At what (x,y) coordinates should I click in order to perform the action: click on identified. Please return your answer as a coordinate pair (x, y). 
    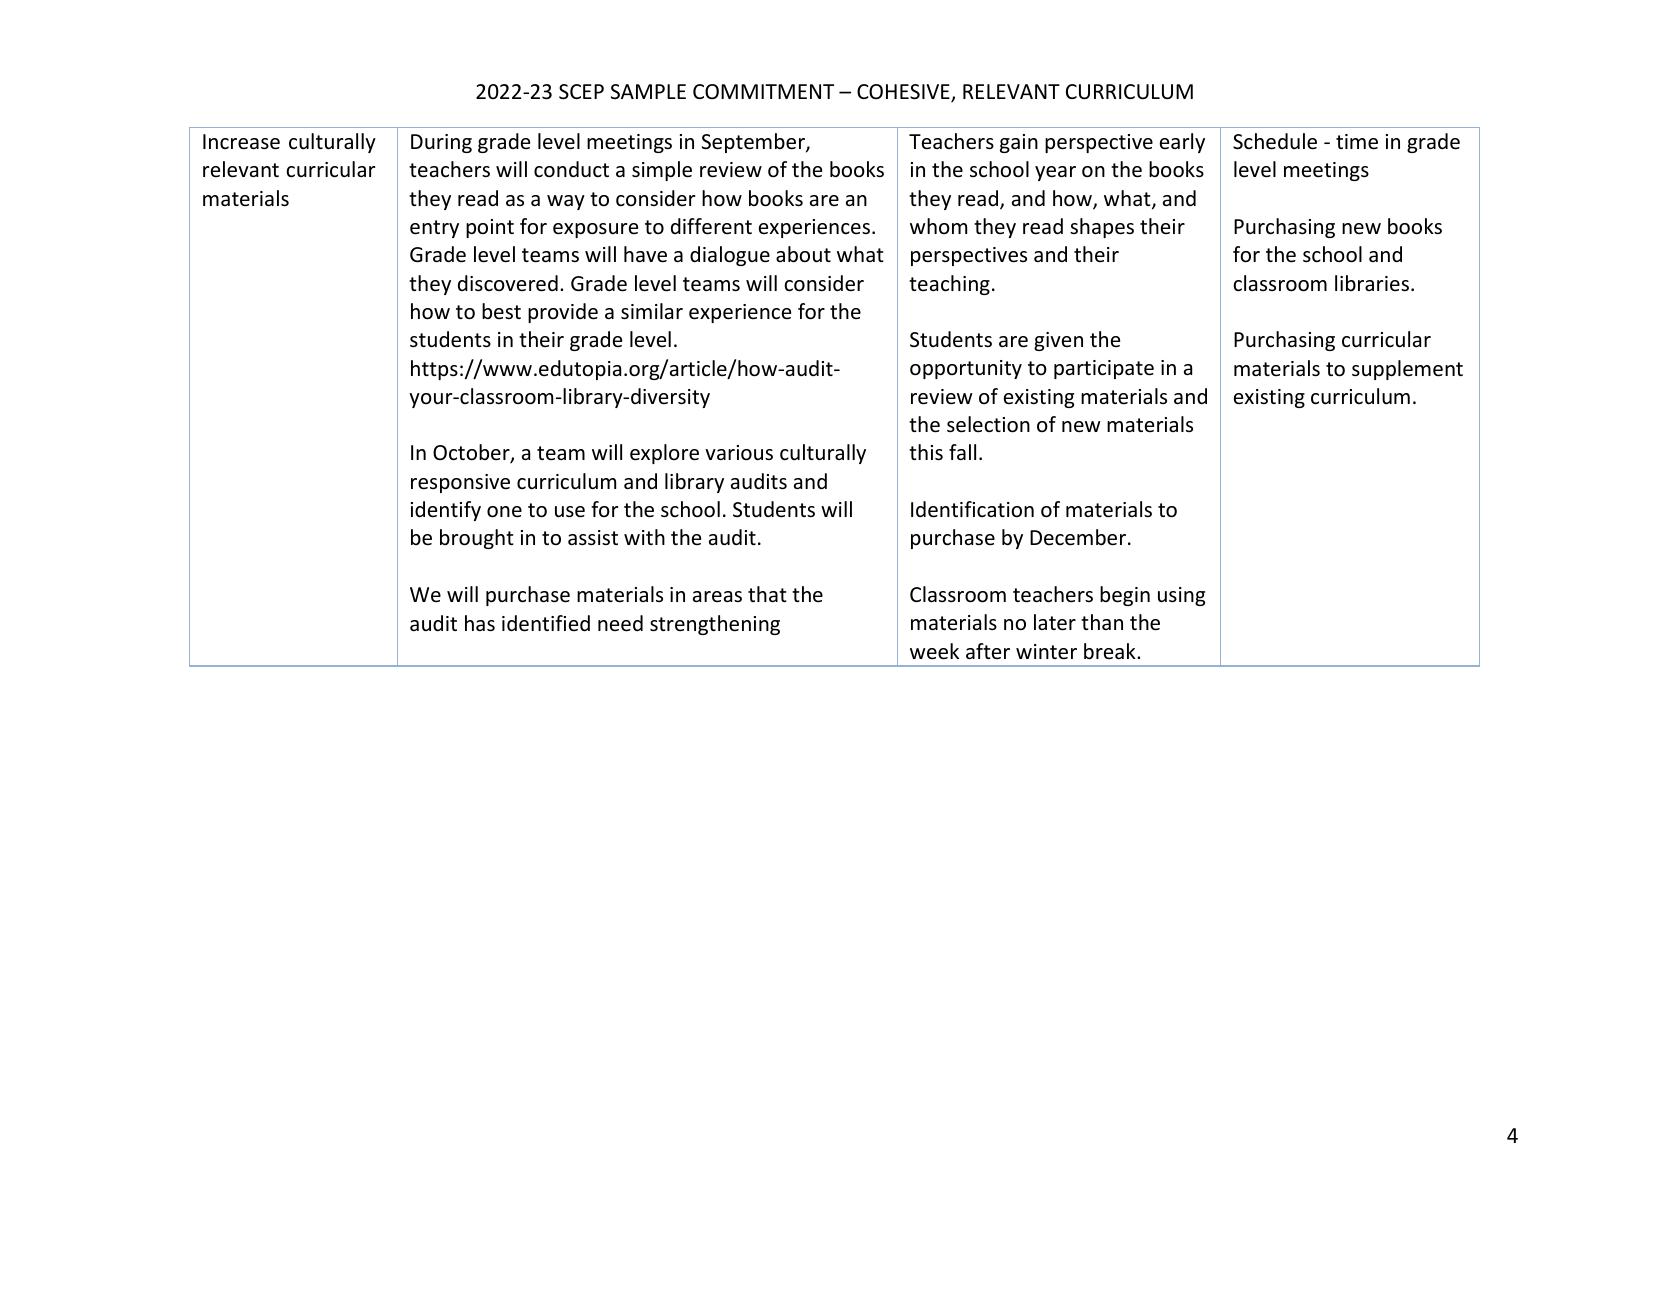
    Looking at the image, I should click on (546, 623).
